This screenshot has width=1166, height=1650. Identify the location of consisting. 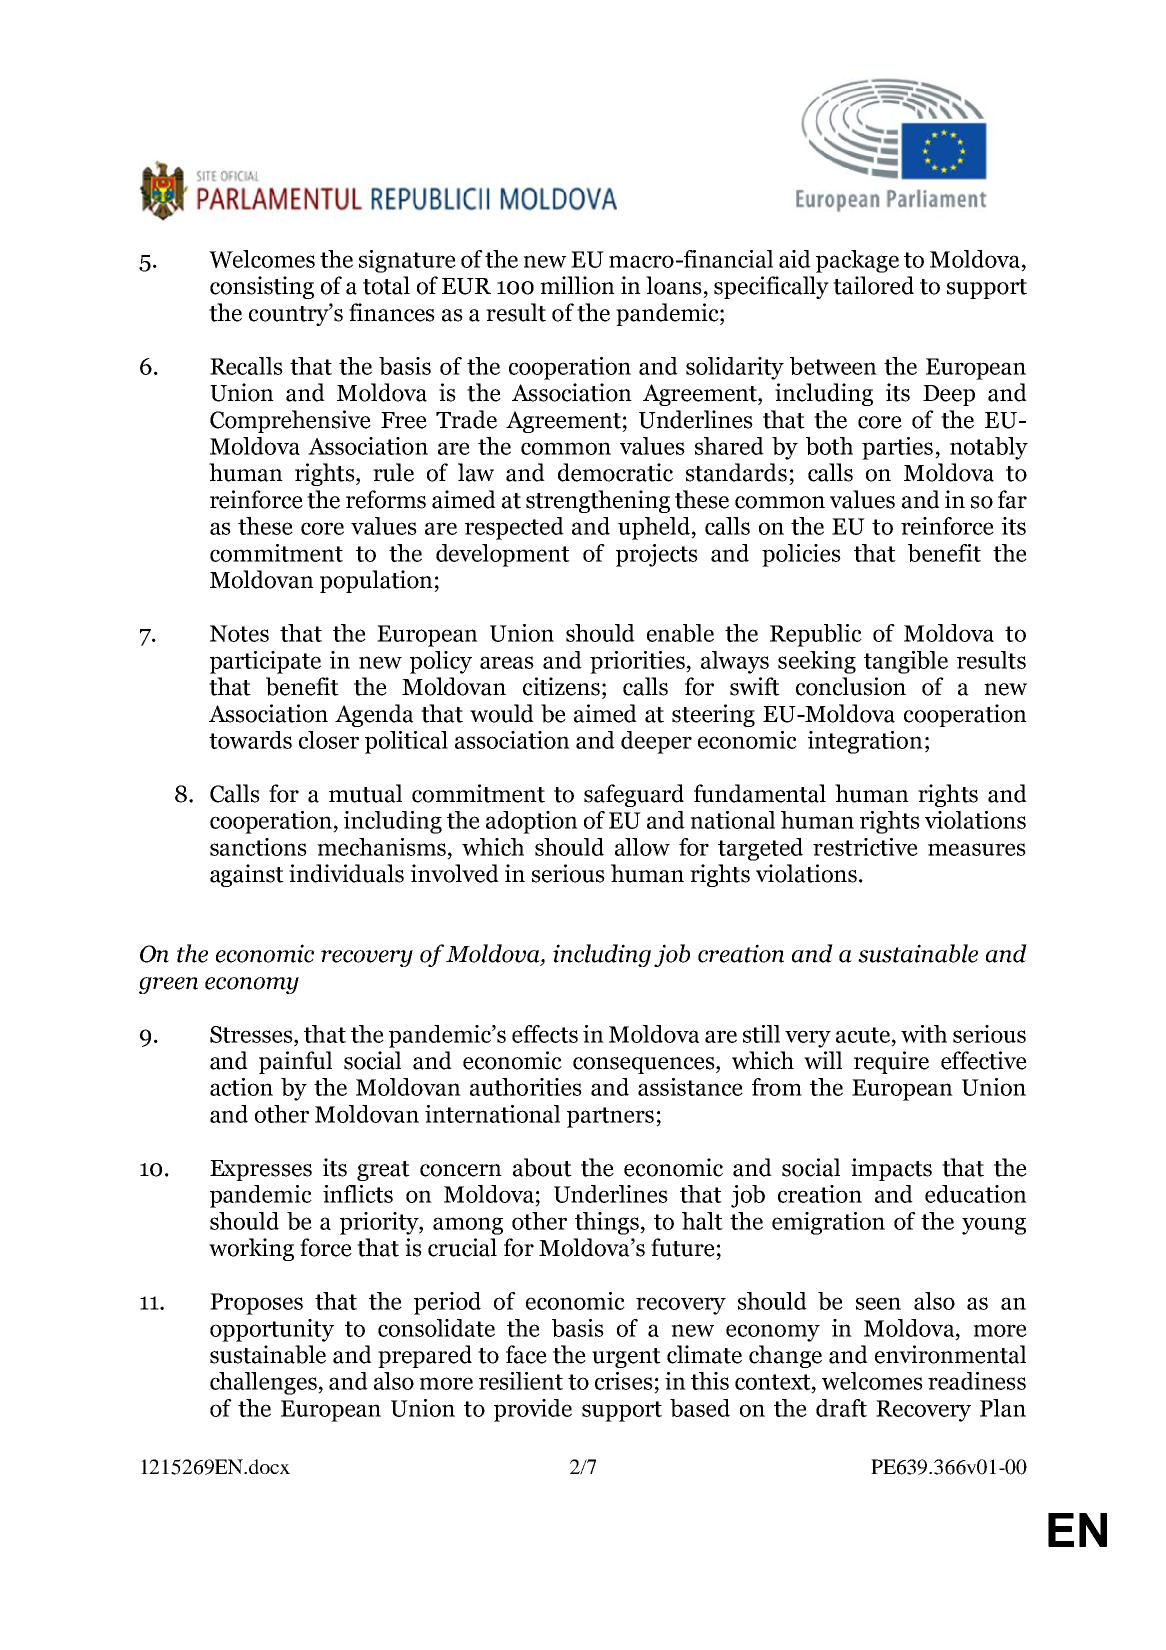
(262, 287).
